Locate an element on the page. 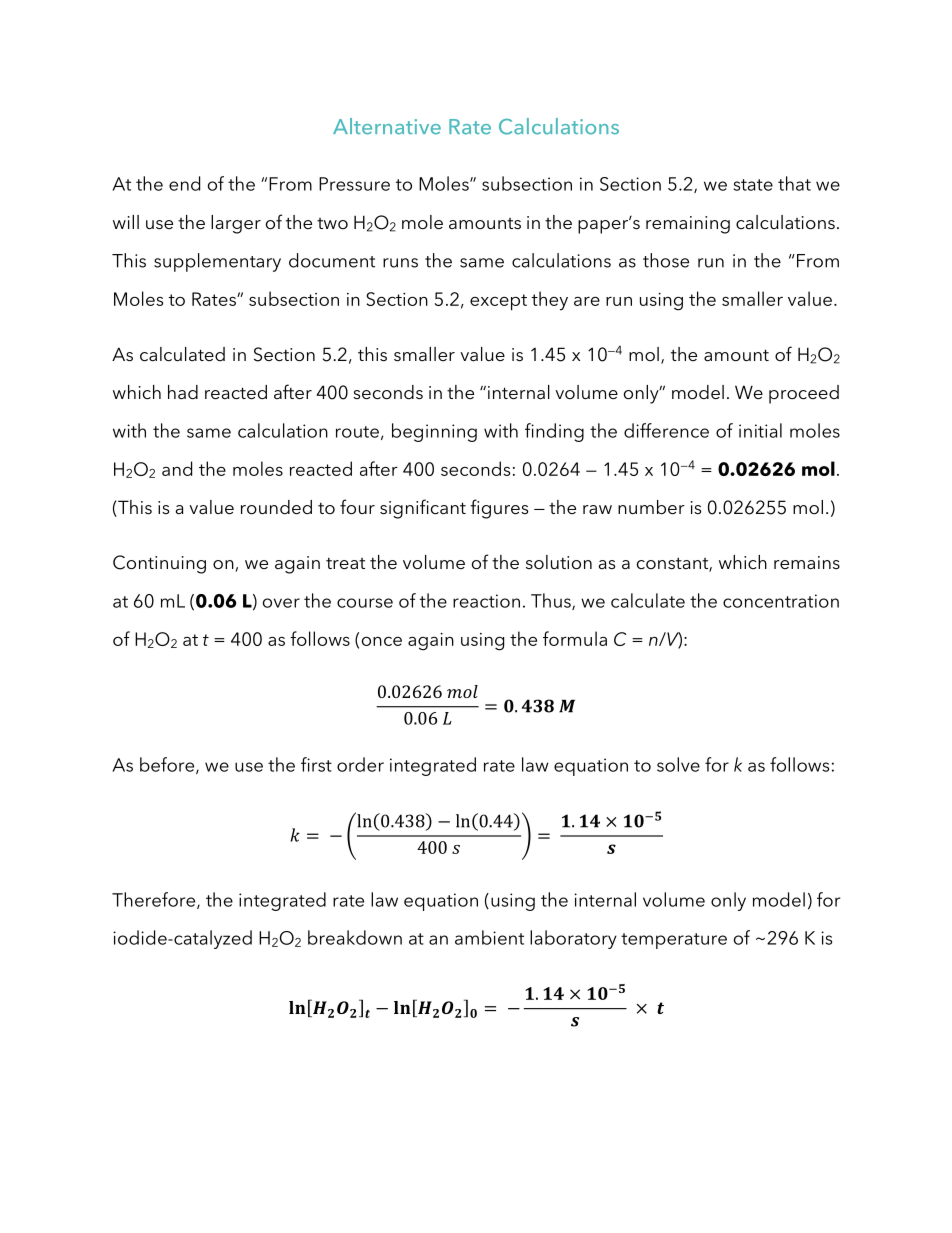  Alternative is located at coordinates (387, 126).
